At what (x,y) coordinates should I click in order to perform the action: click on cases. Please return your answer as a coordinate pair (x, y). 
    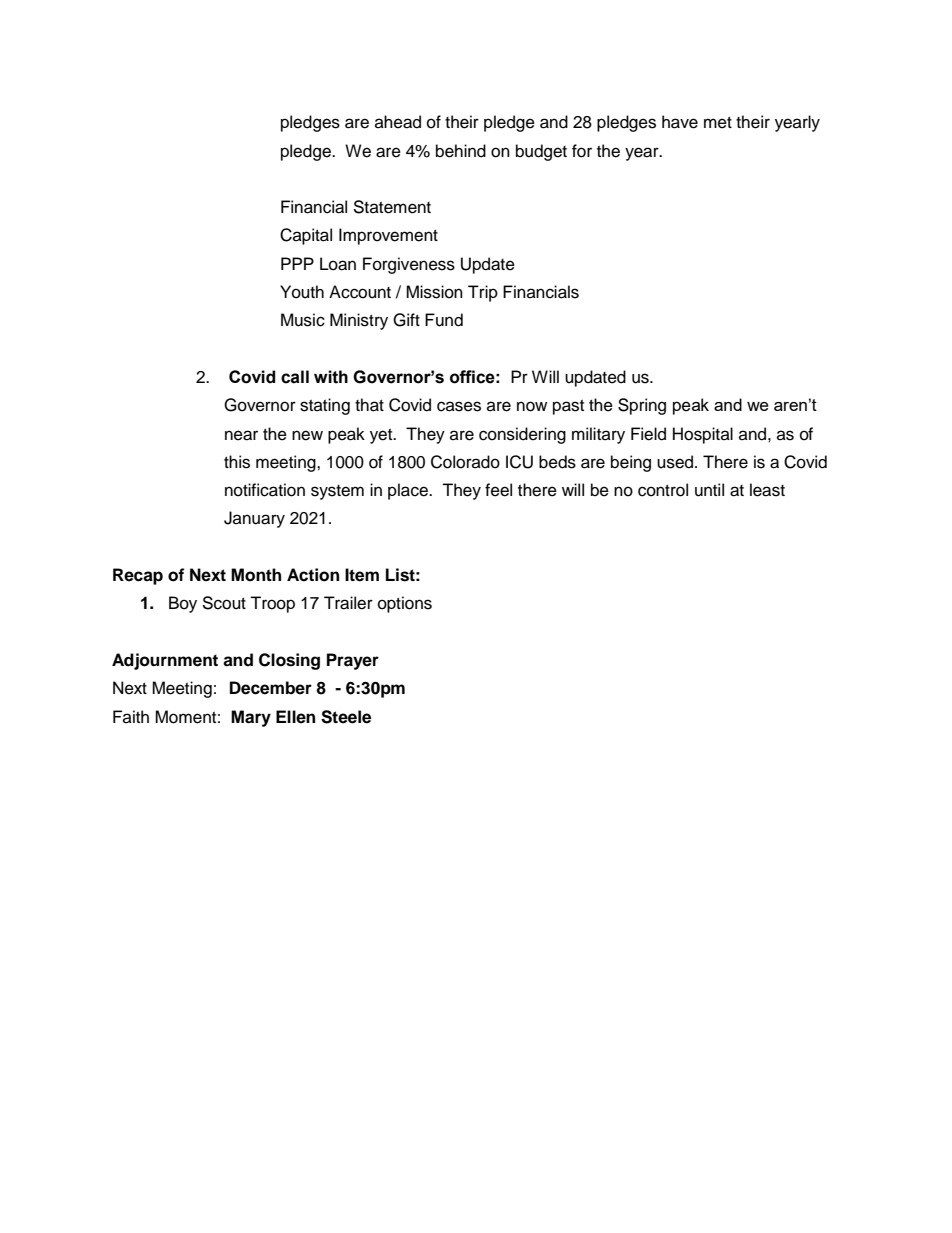
    Looking at the image, I should click on (459, 406).
